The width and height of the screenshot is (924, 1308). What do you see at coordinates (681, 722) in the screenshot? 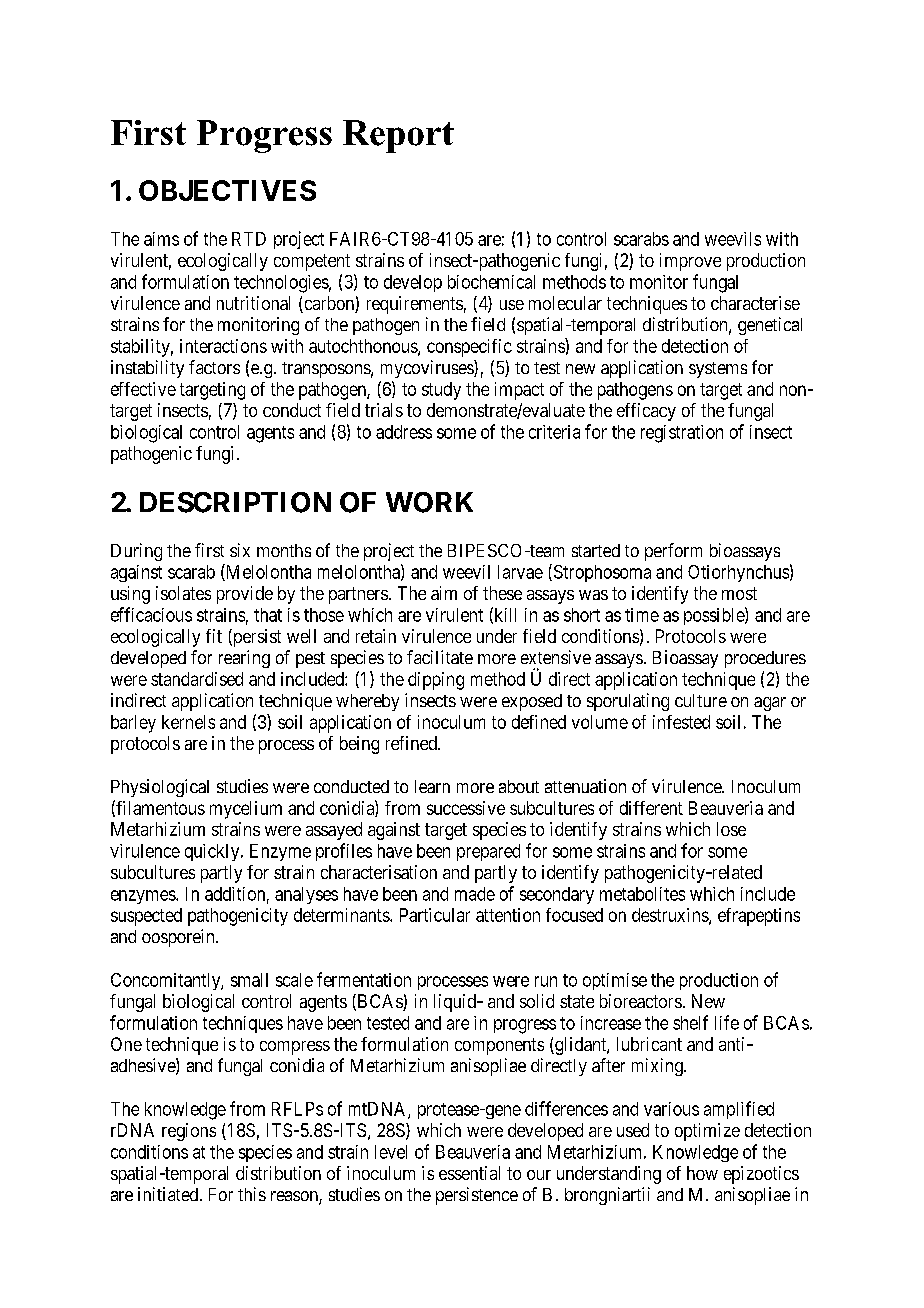
I see `infested` at bounding box center [681, 722].
